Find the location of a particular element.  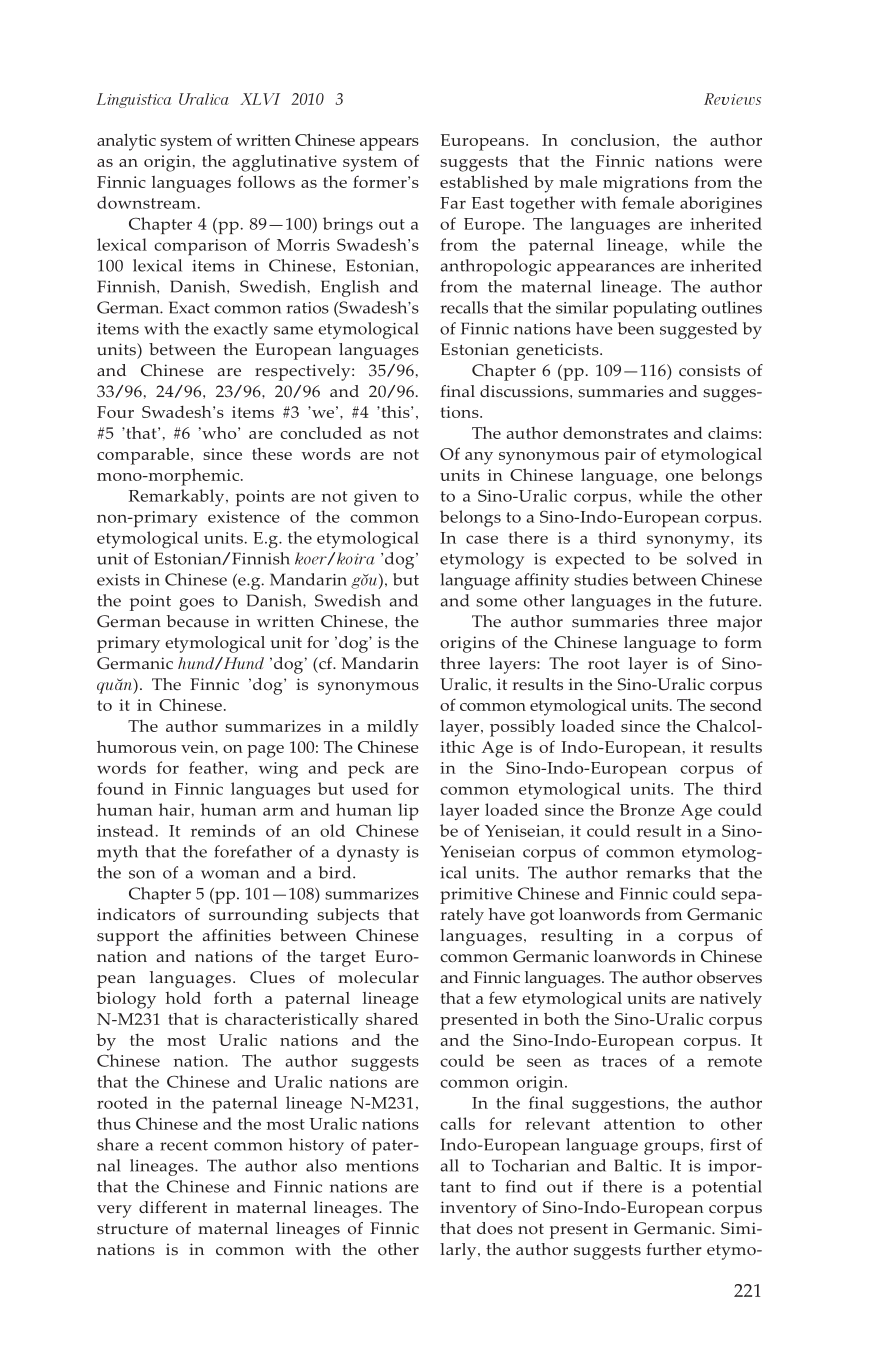

because is located at coordinates (197, 621).
